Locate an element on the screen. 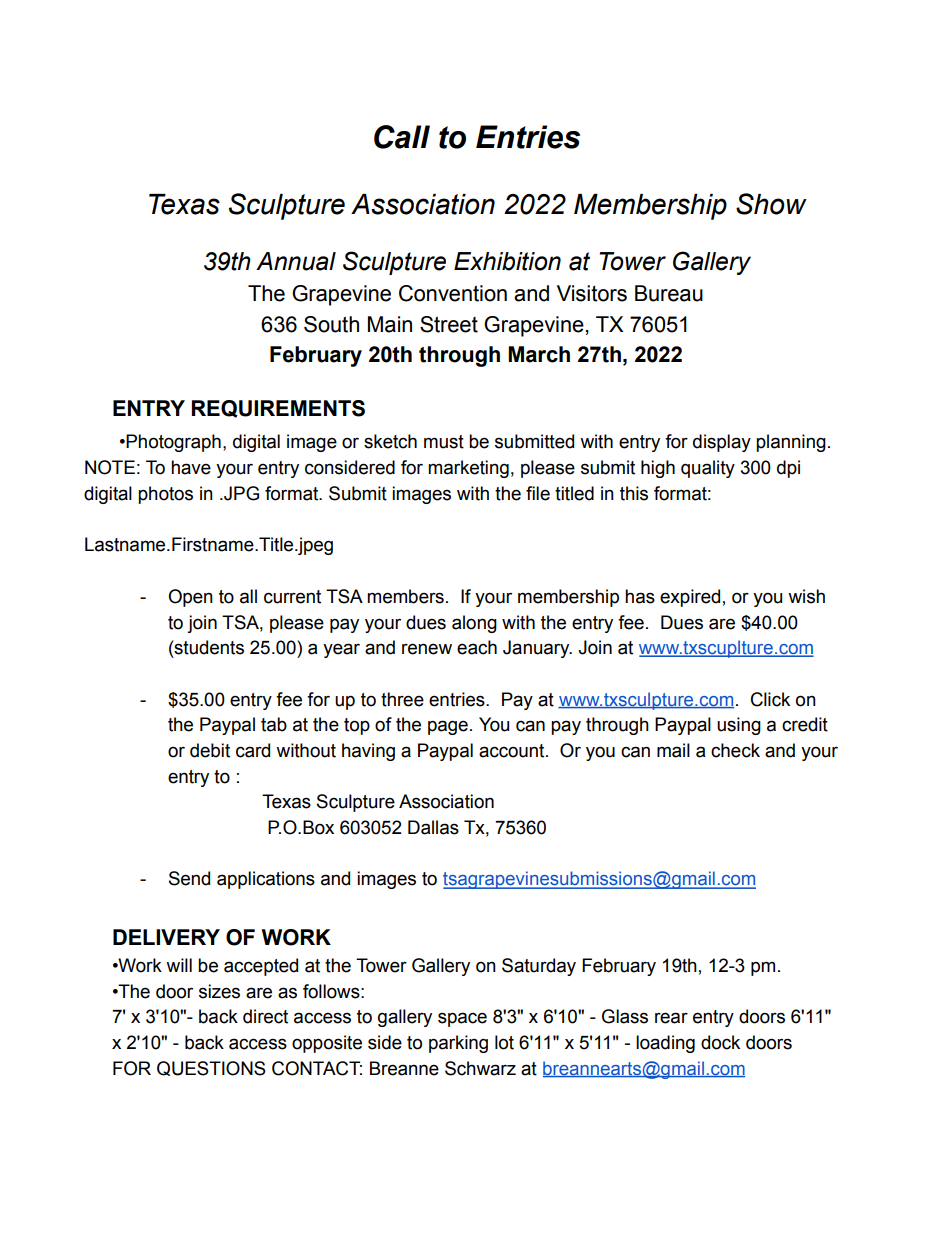  display is located at coordinates (722, 443).
